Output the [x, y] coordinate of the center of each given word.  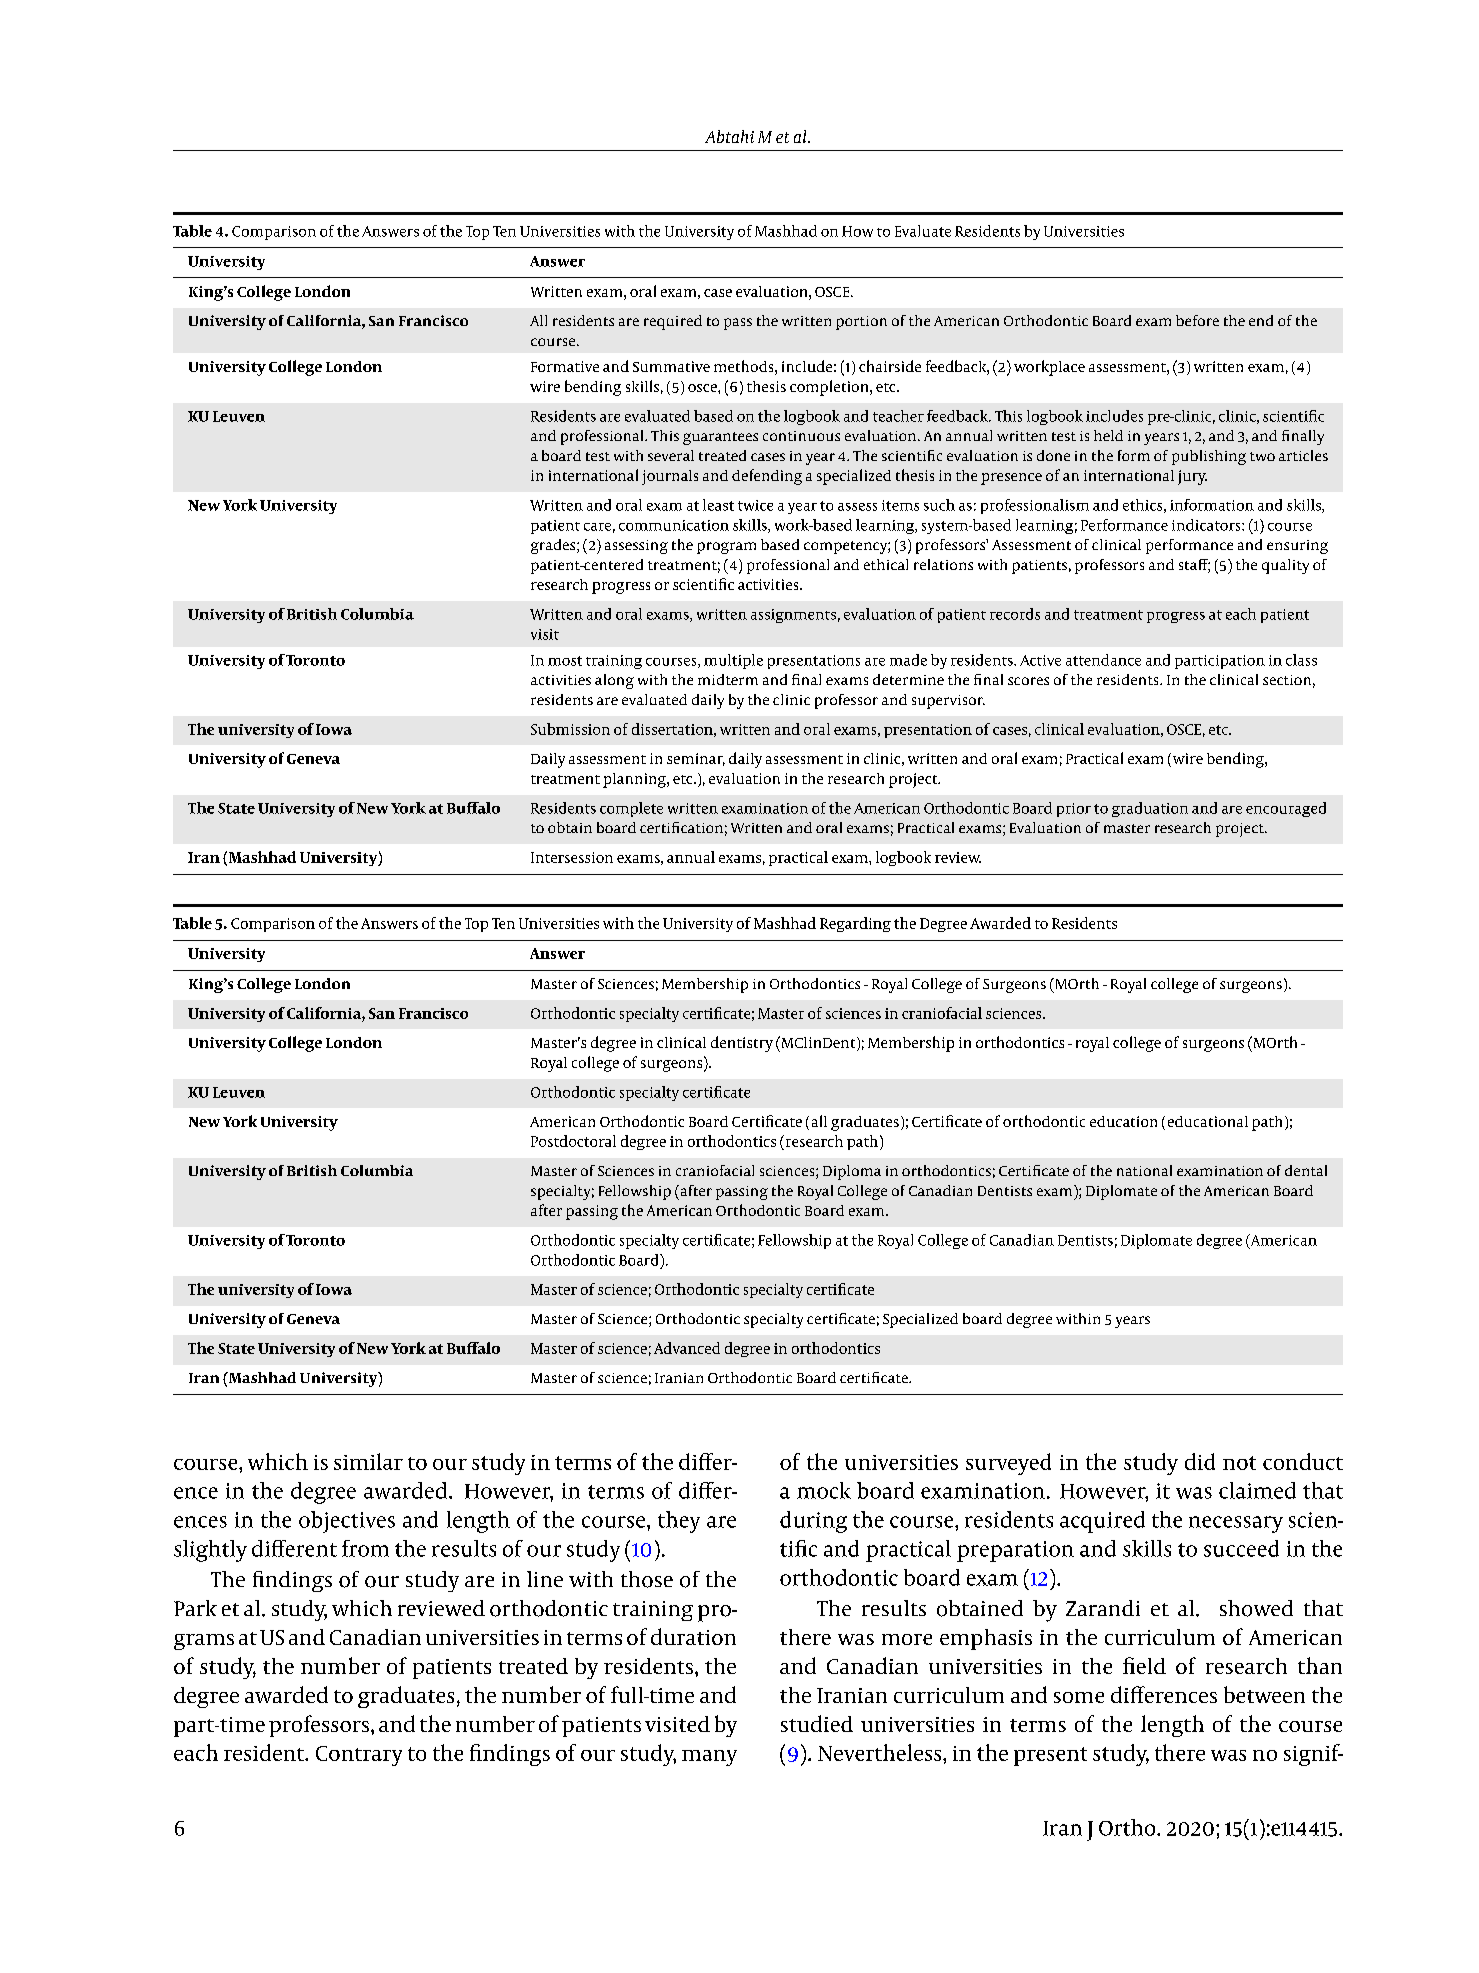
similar [368, 1461]
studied [817, 1723]
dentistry [742, 1044]
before [1197, 320]
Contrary [359, 1756]
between [1264, 1694]
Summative [671, 366]
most [565, 661]
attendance [1103, 660]
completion [830, 388]
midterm [728, 679]
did [1200, 1461]
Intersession [572, 857]
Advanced [687, 1348]
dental [1306, 1170]
